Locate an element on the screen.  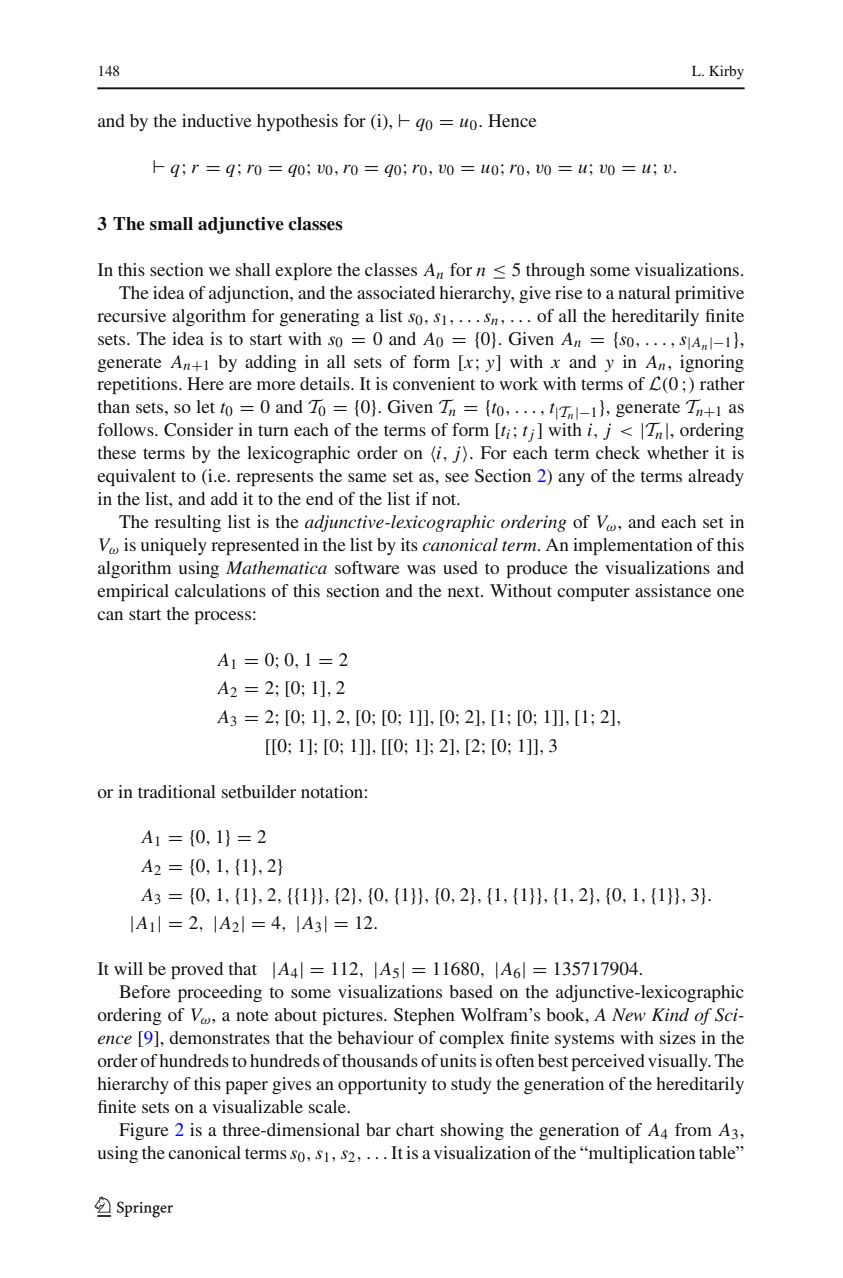
Kirby is located at coordinates (726, 72).
